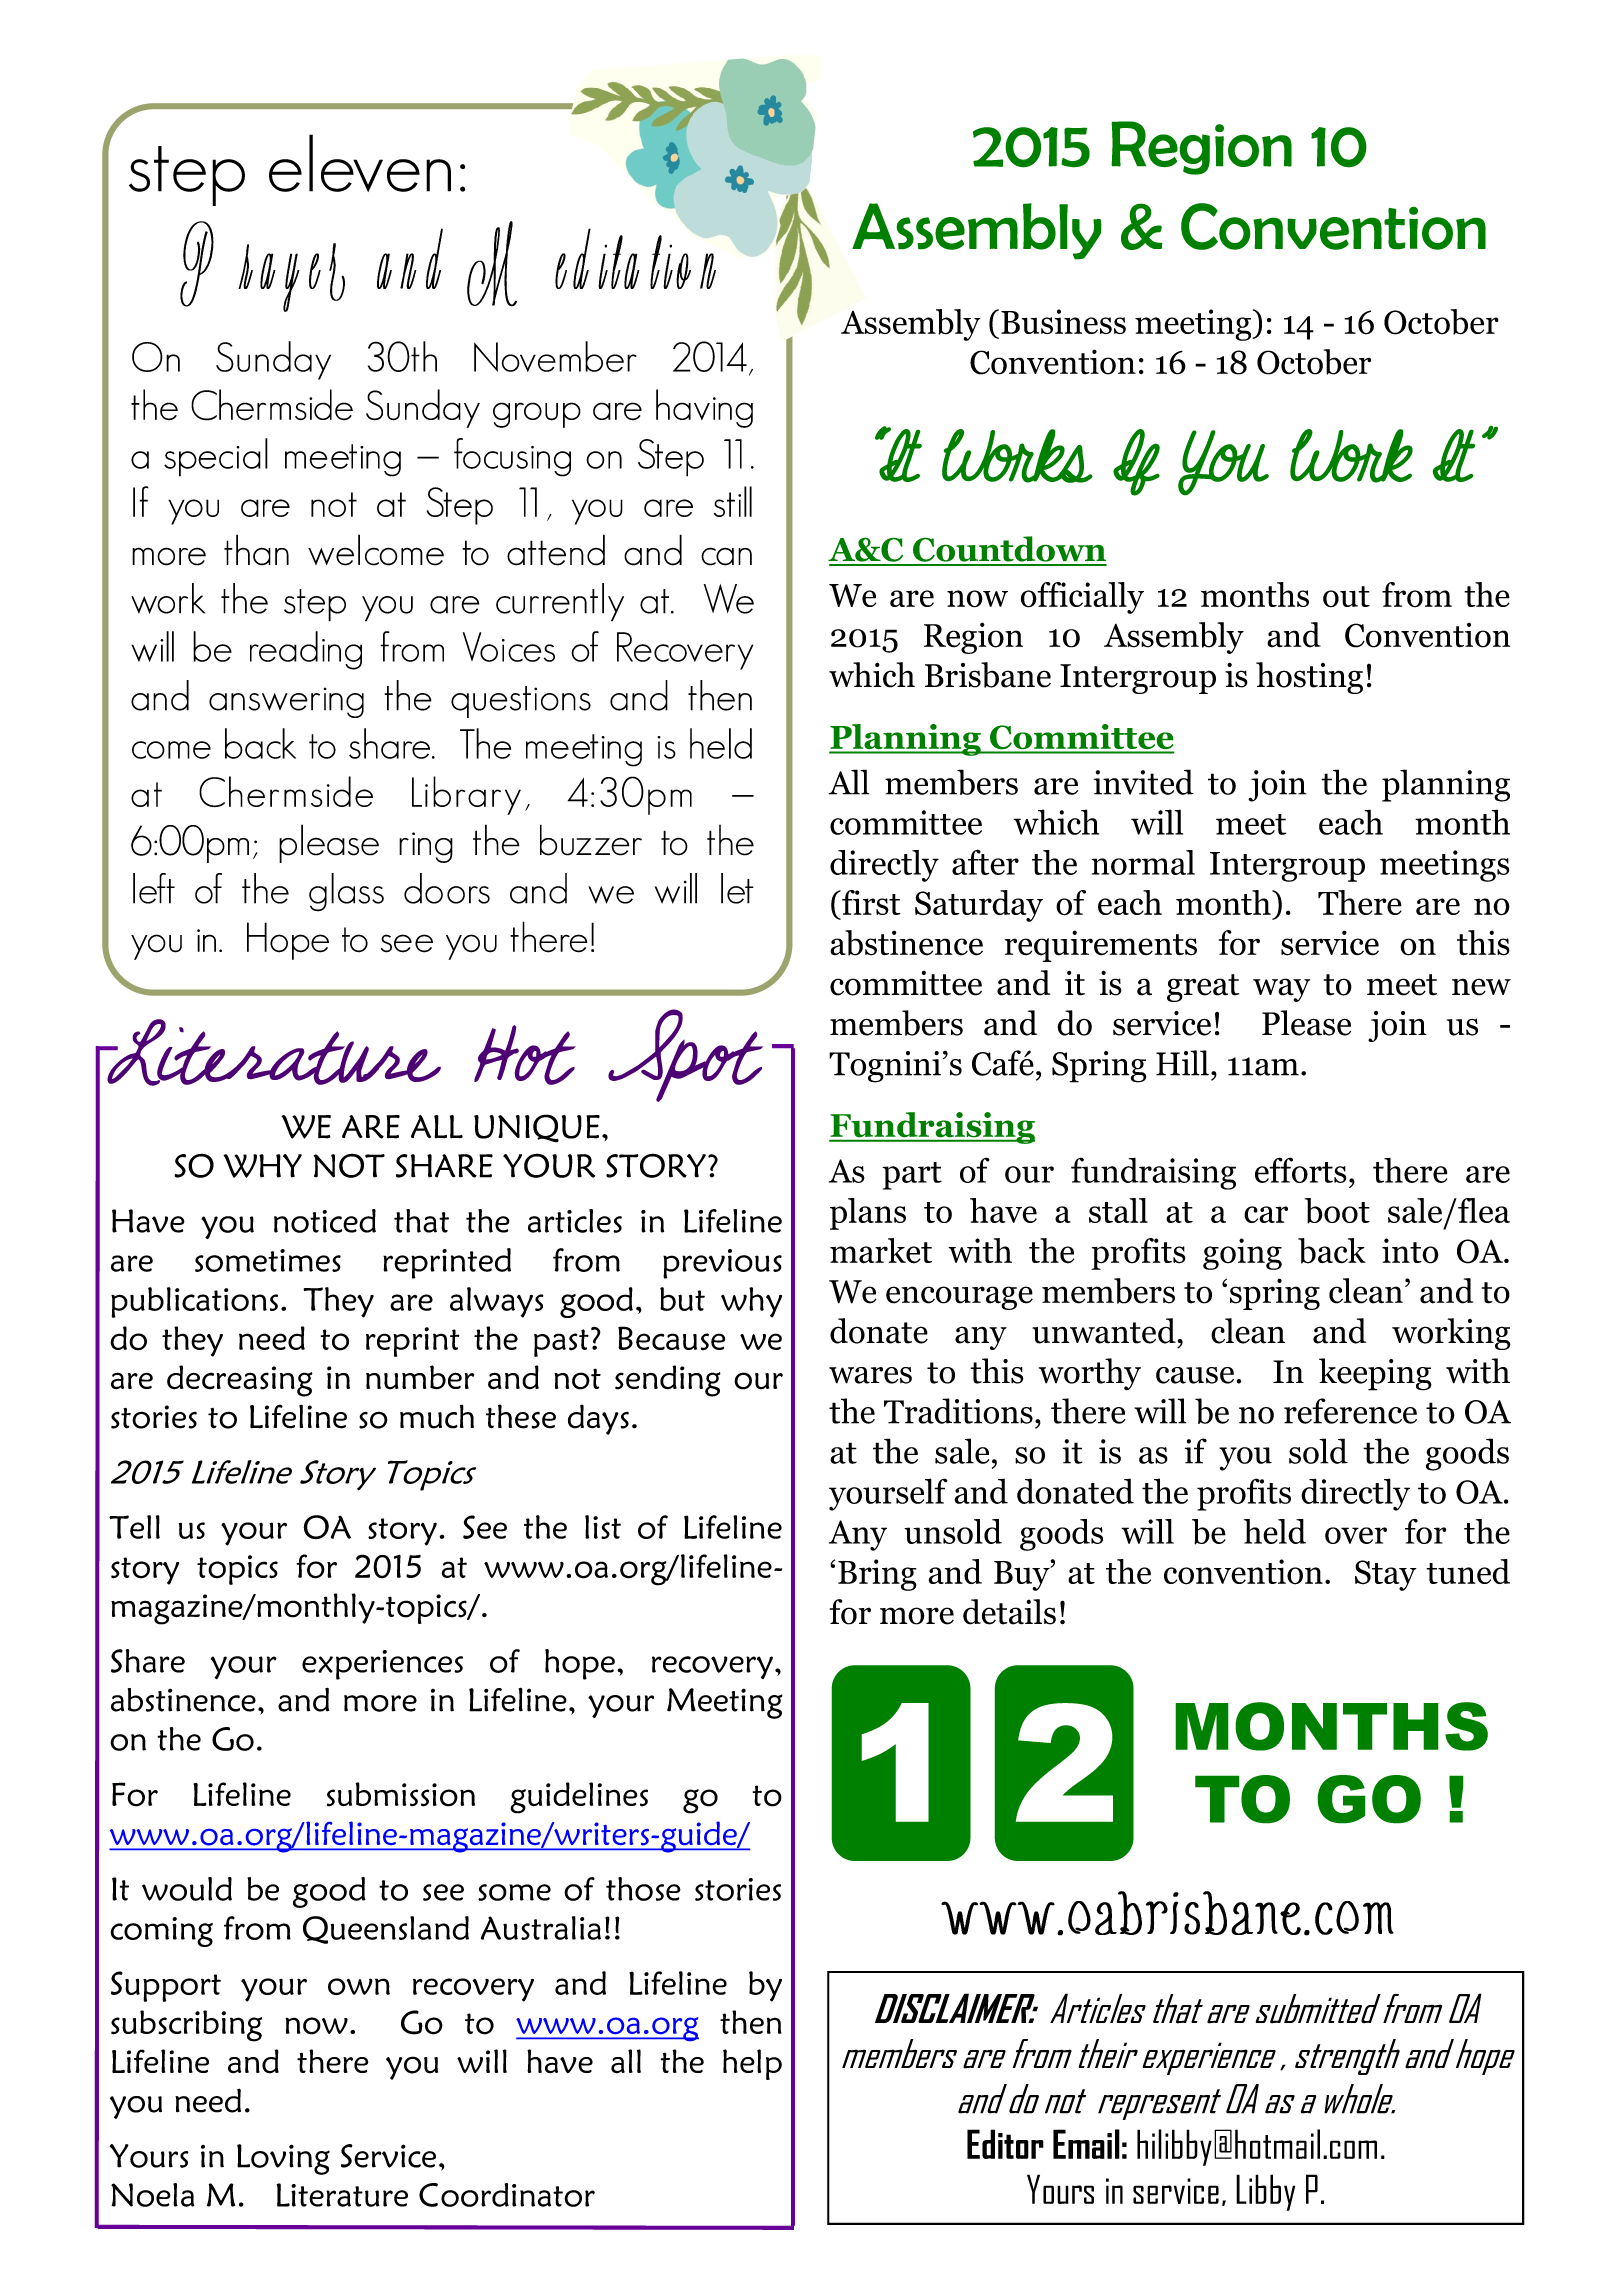 Image resolution: width=1618 pixels, height=2288 pixels. Describe the element at coordinates (1143, 862) in the screenshot. I see `normal` at that location.
